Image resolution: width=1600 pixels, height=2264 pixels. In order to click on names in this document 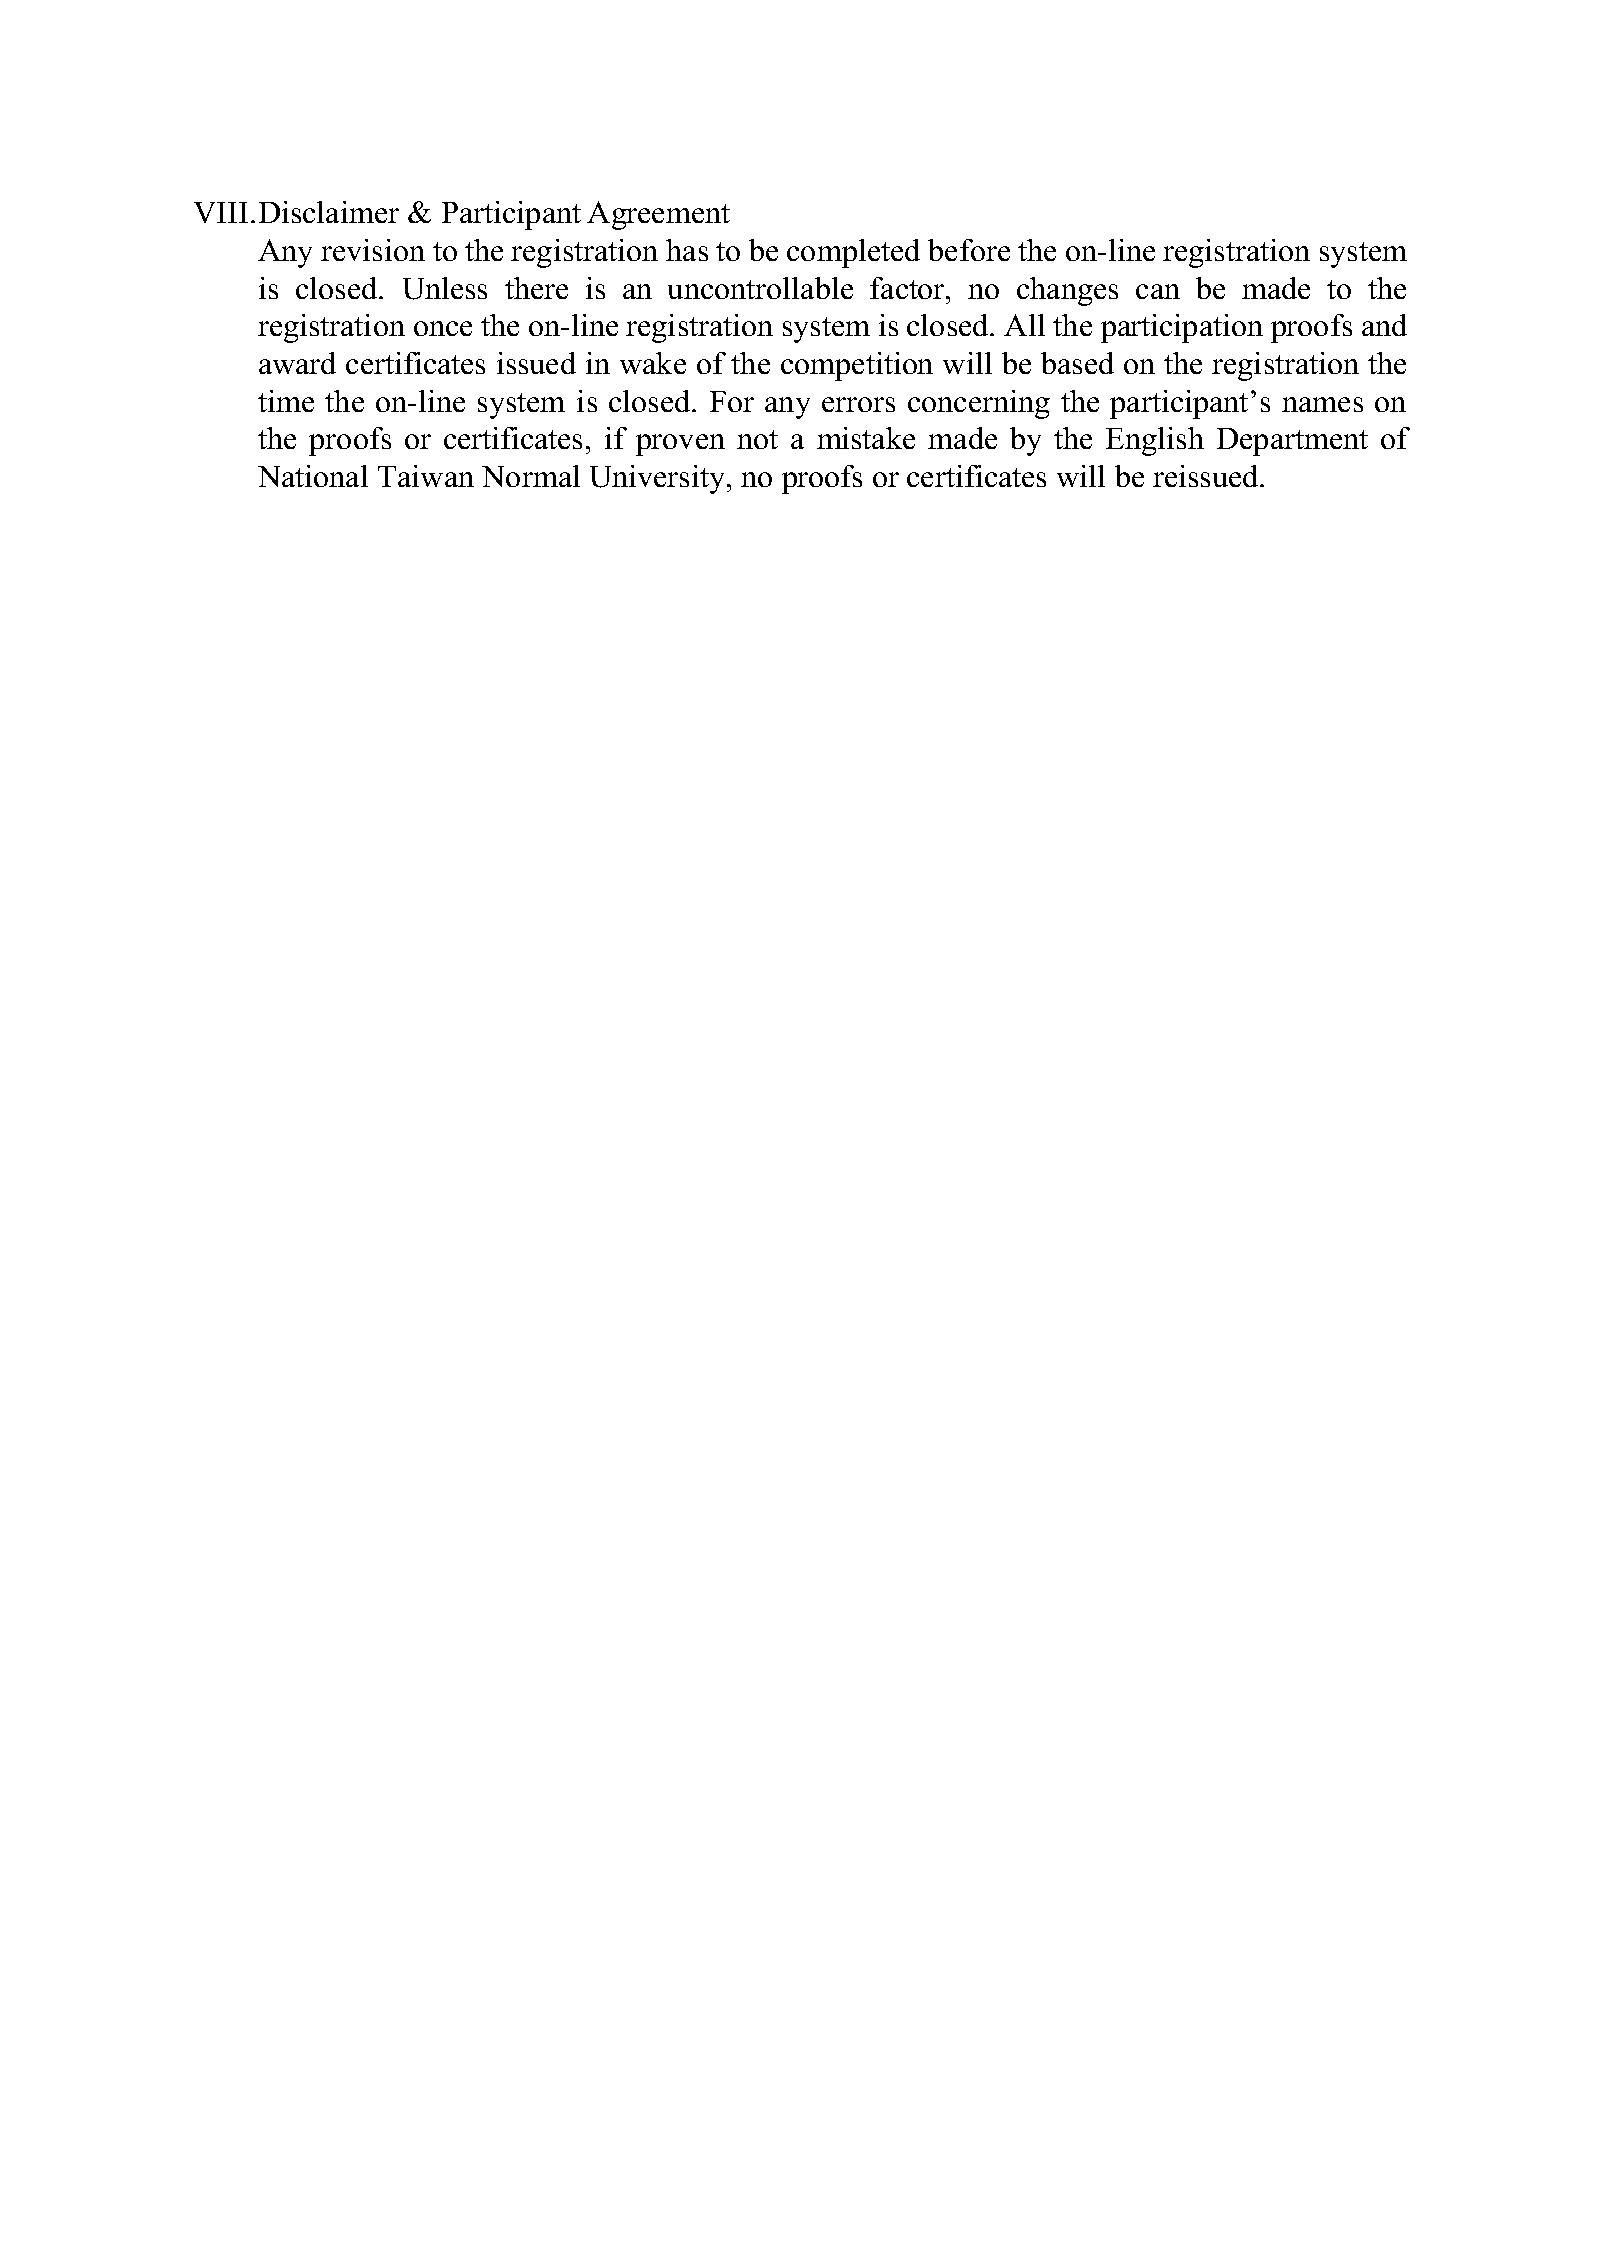, I will do `click(1322, 404)`.
